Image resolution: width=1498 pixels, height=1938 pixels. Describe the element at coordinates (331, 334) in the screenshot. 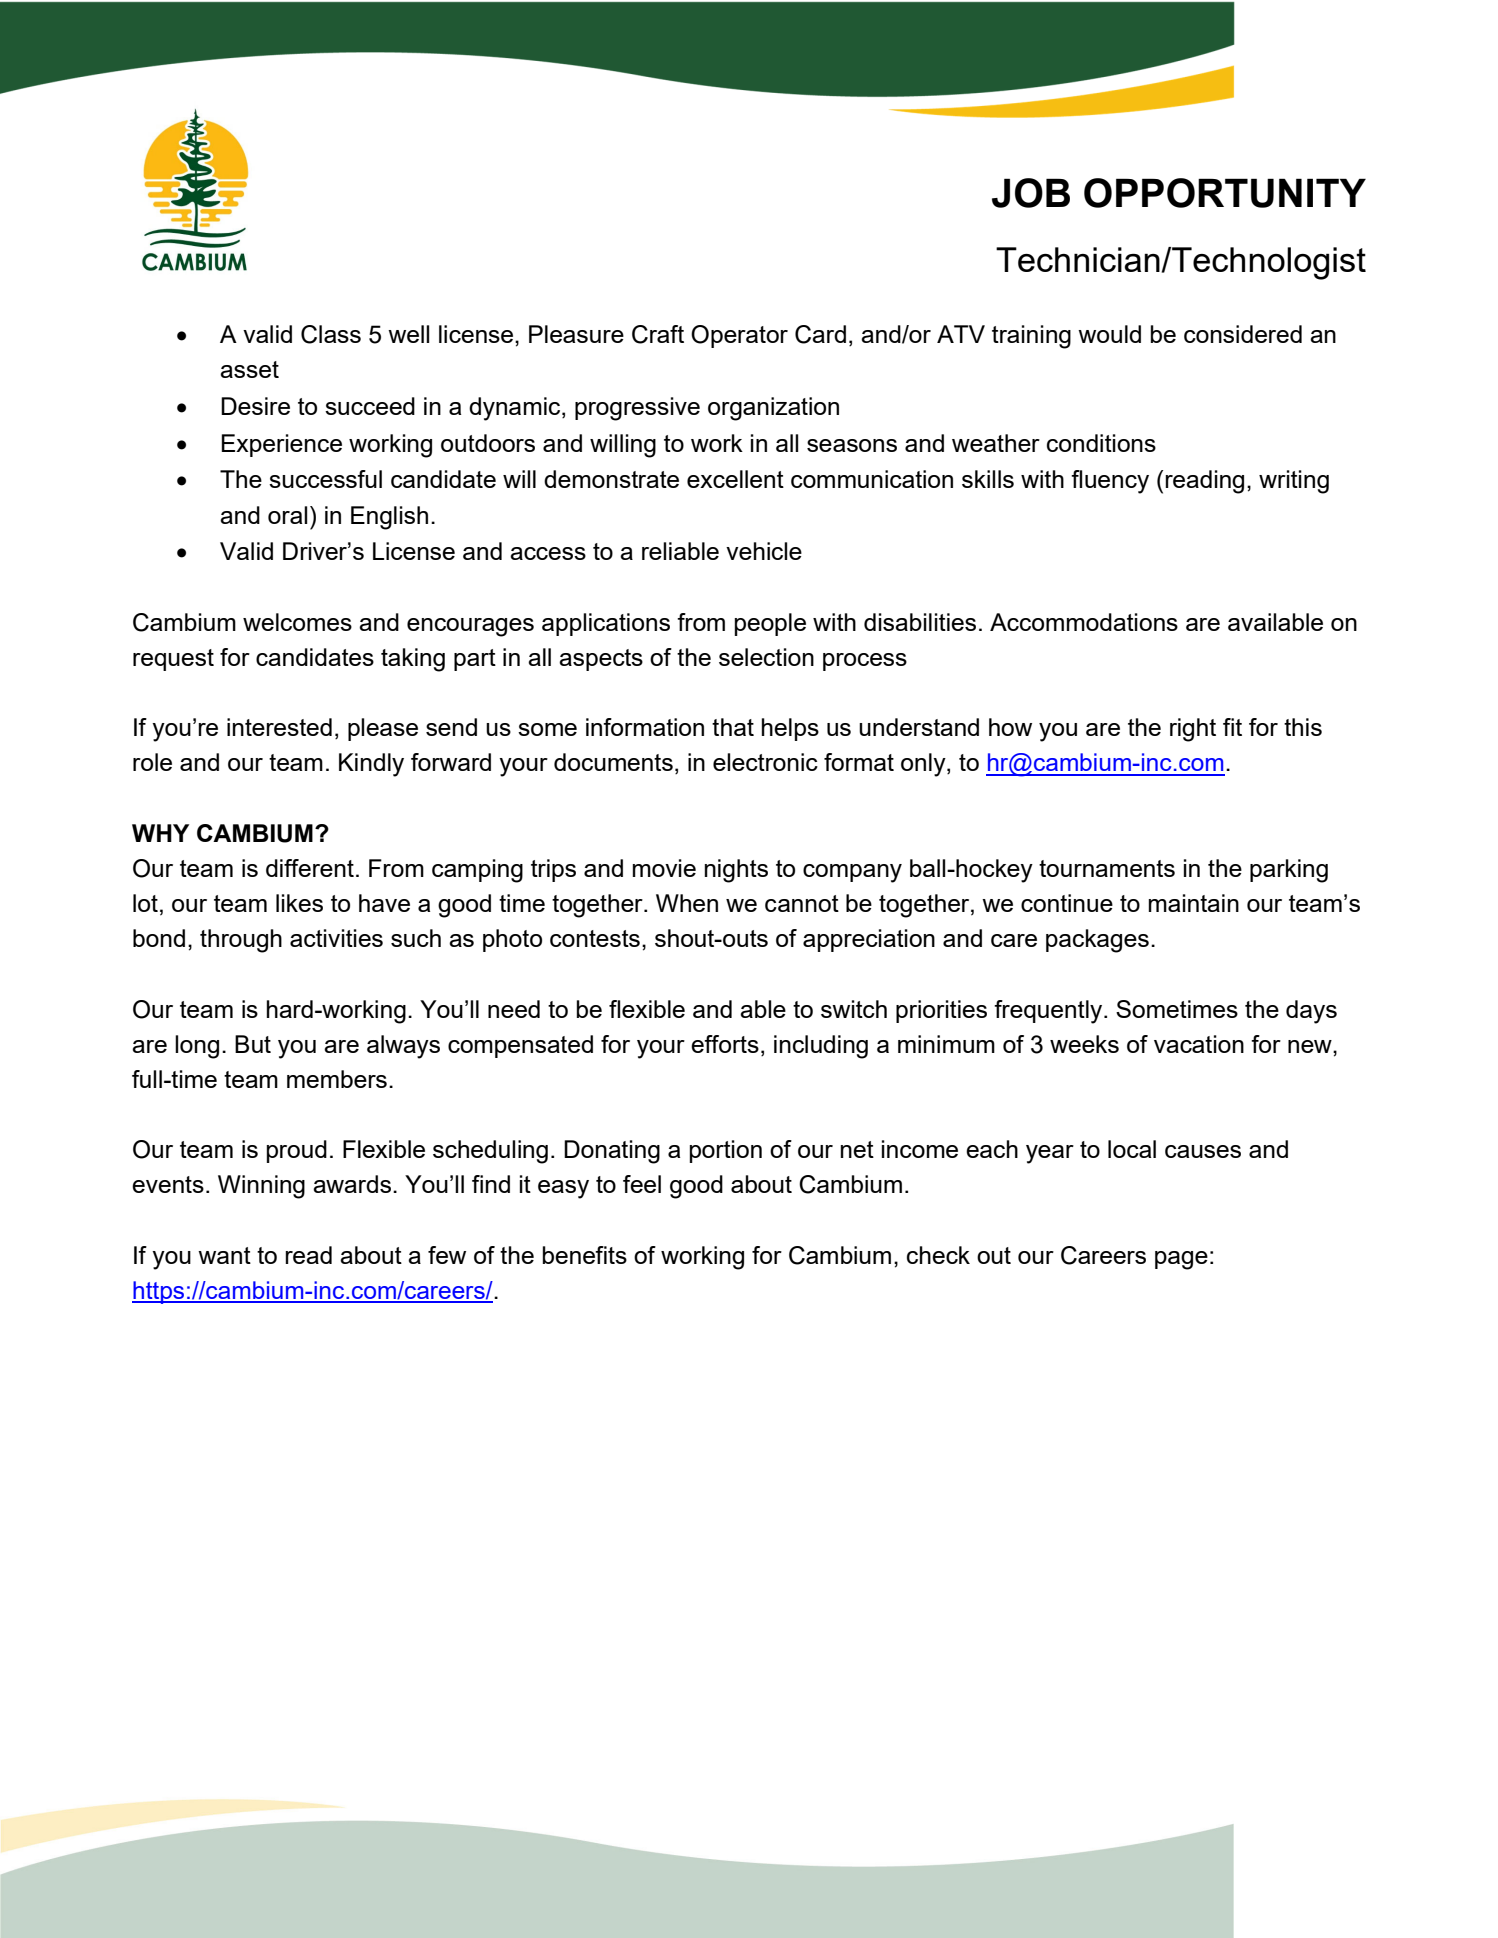

I see `Class` at that location.
